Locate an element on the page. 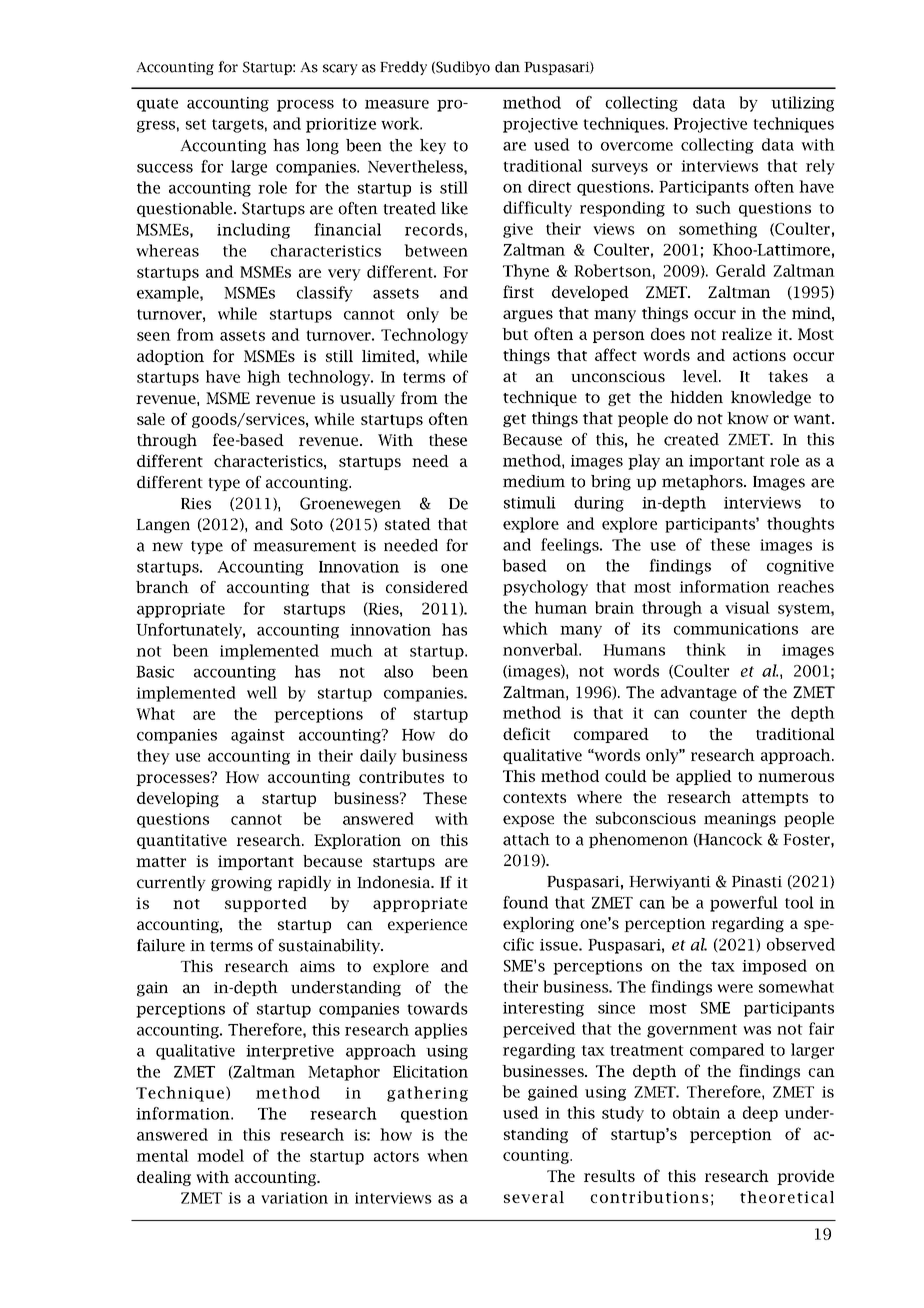 The image size is (924, 1308). success is located at coordinates (165, 168).
